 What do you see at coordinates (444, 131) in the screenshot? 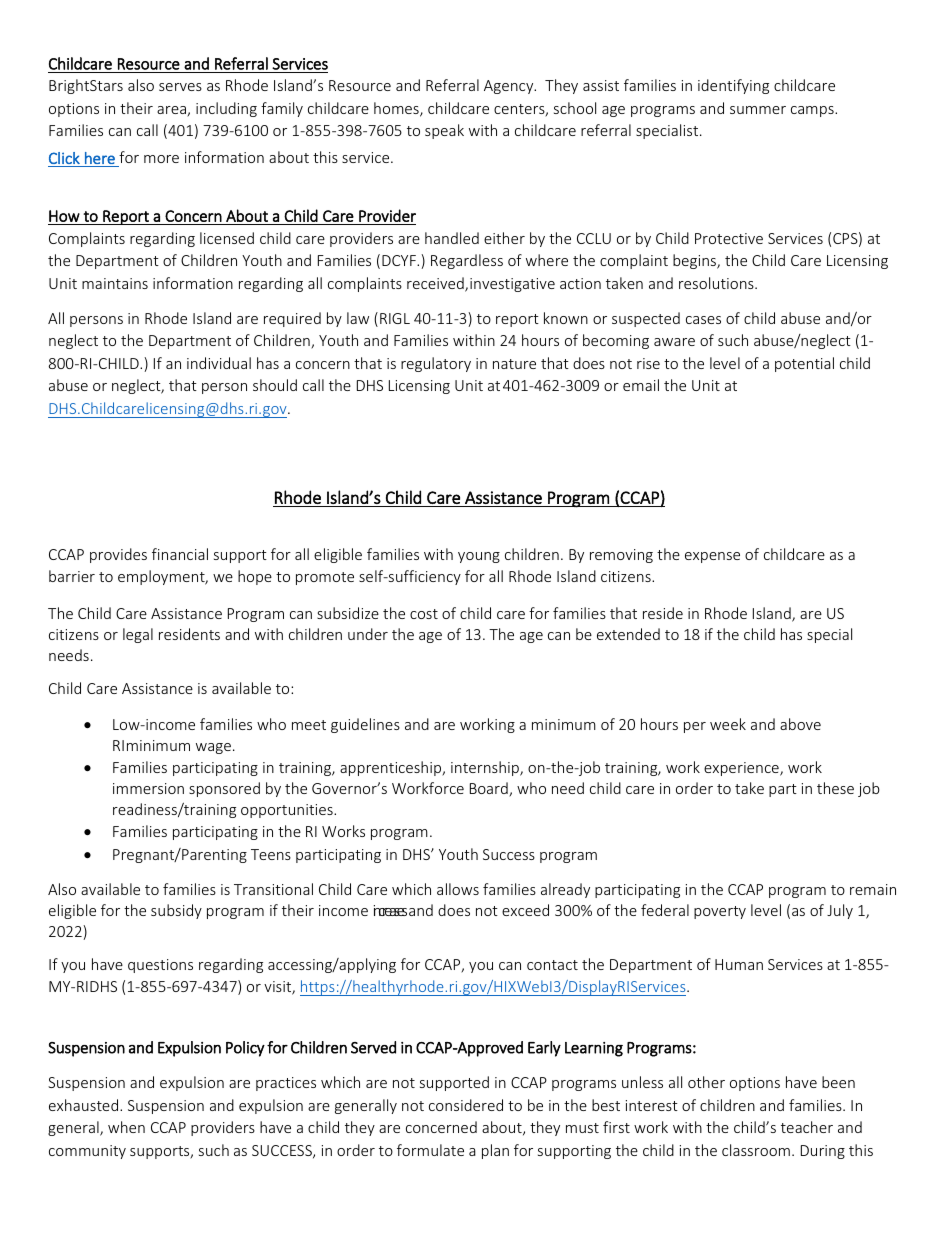
I see `speak` at bounding box center [444, 131].
